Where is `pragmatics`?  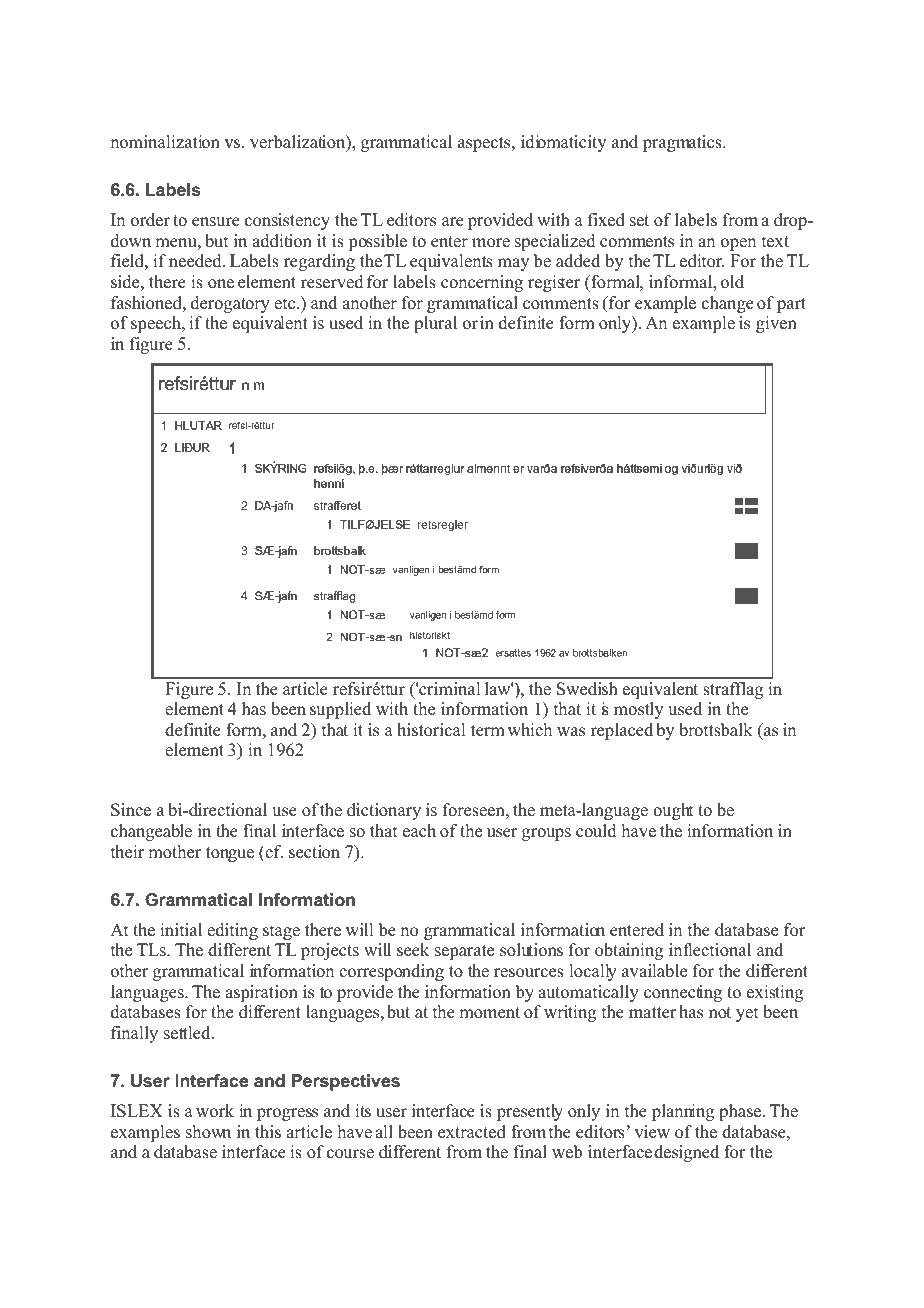 pragmatics is located at coordinates (683, 143).
